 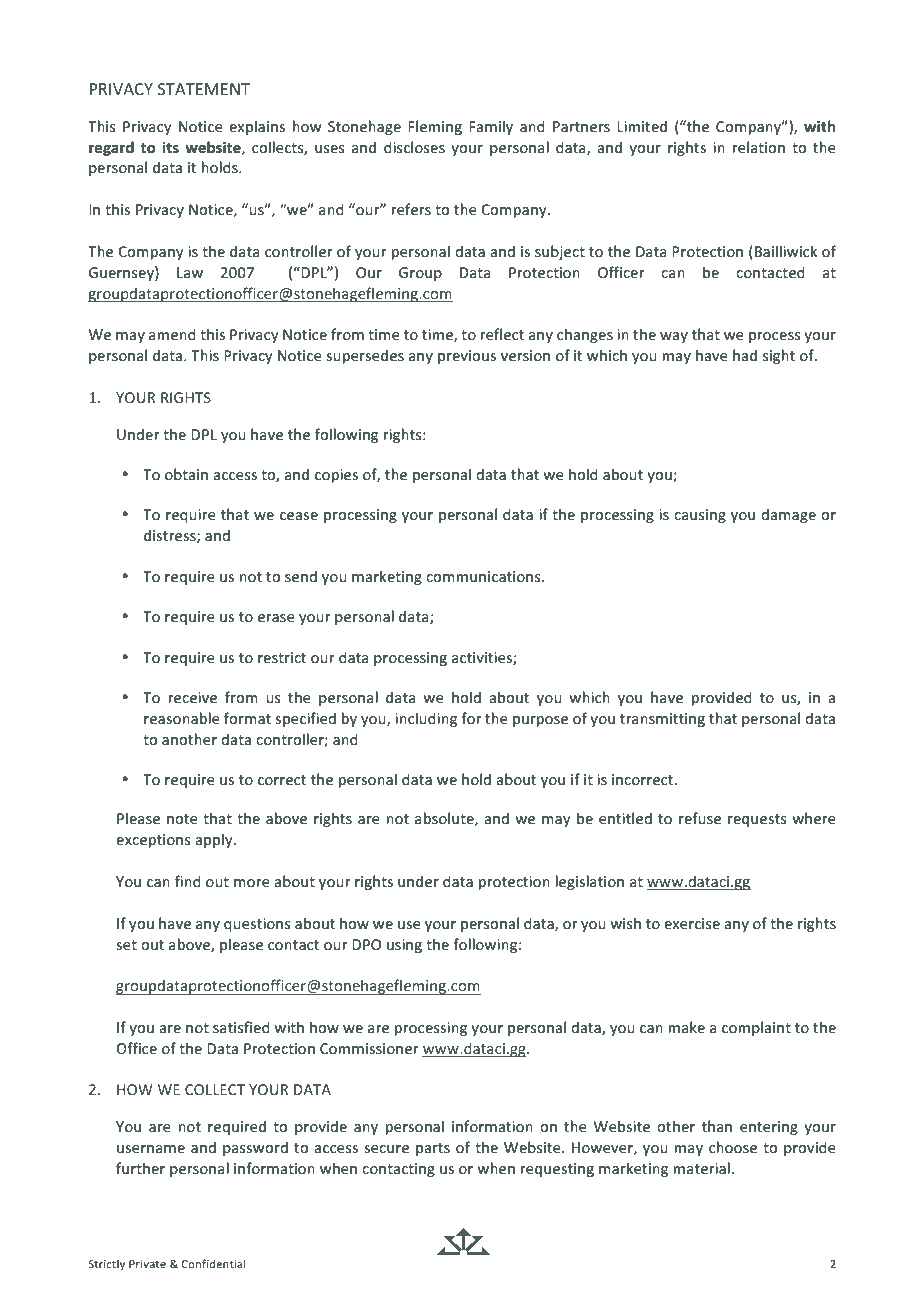 What do you see at coordinates (589, 882) in the image?
I see `legislation` at bounding box center [589, 882].
